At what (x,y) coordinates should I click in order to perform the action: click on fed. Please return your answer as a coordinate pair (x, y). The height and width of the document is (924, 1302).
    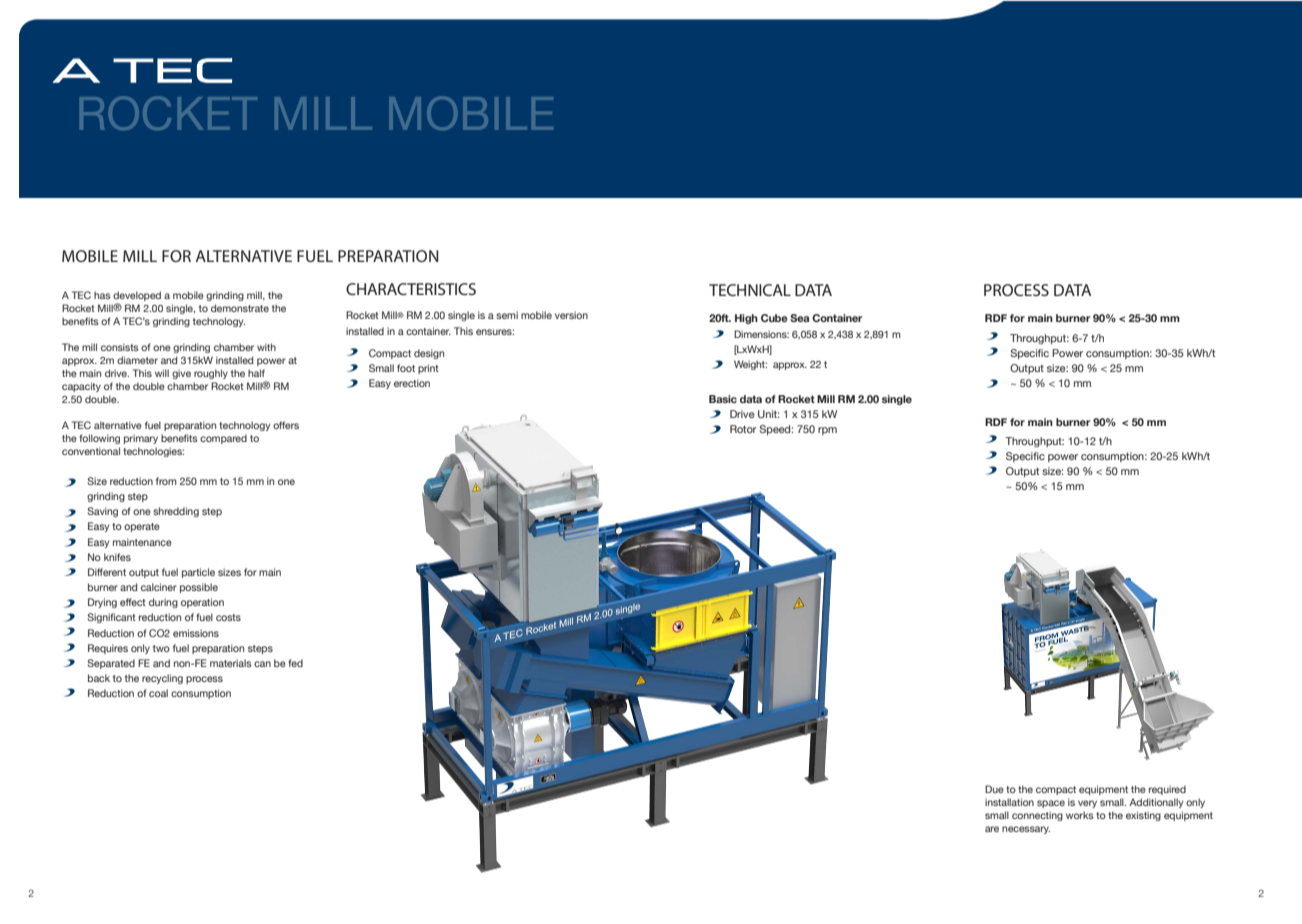
    Looking at the image, I should click on (295, 663).
